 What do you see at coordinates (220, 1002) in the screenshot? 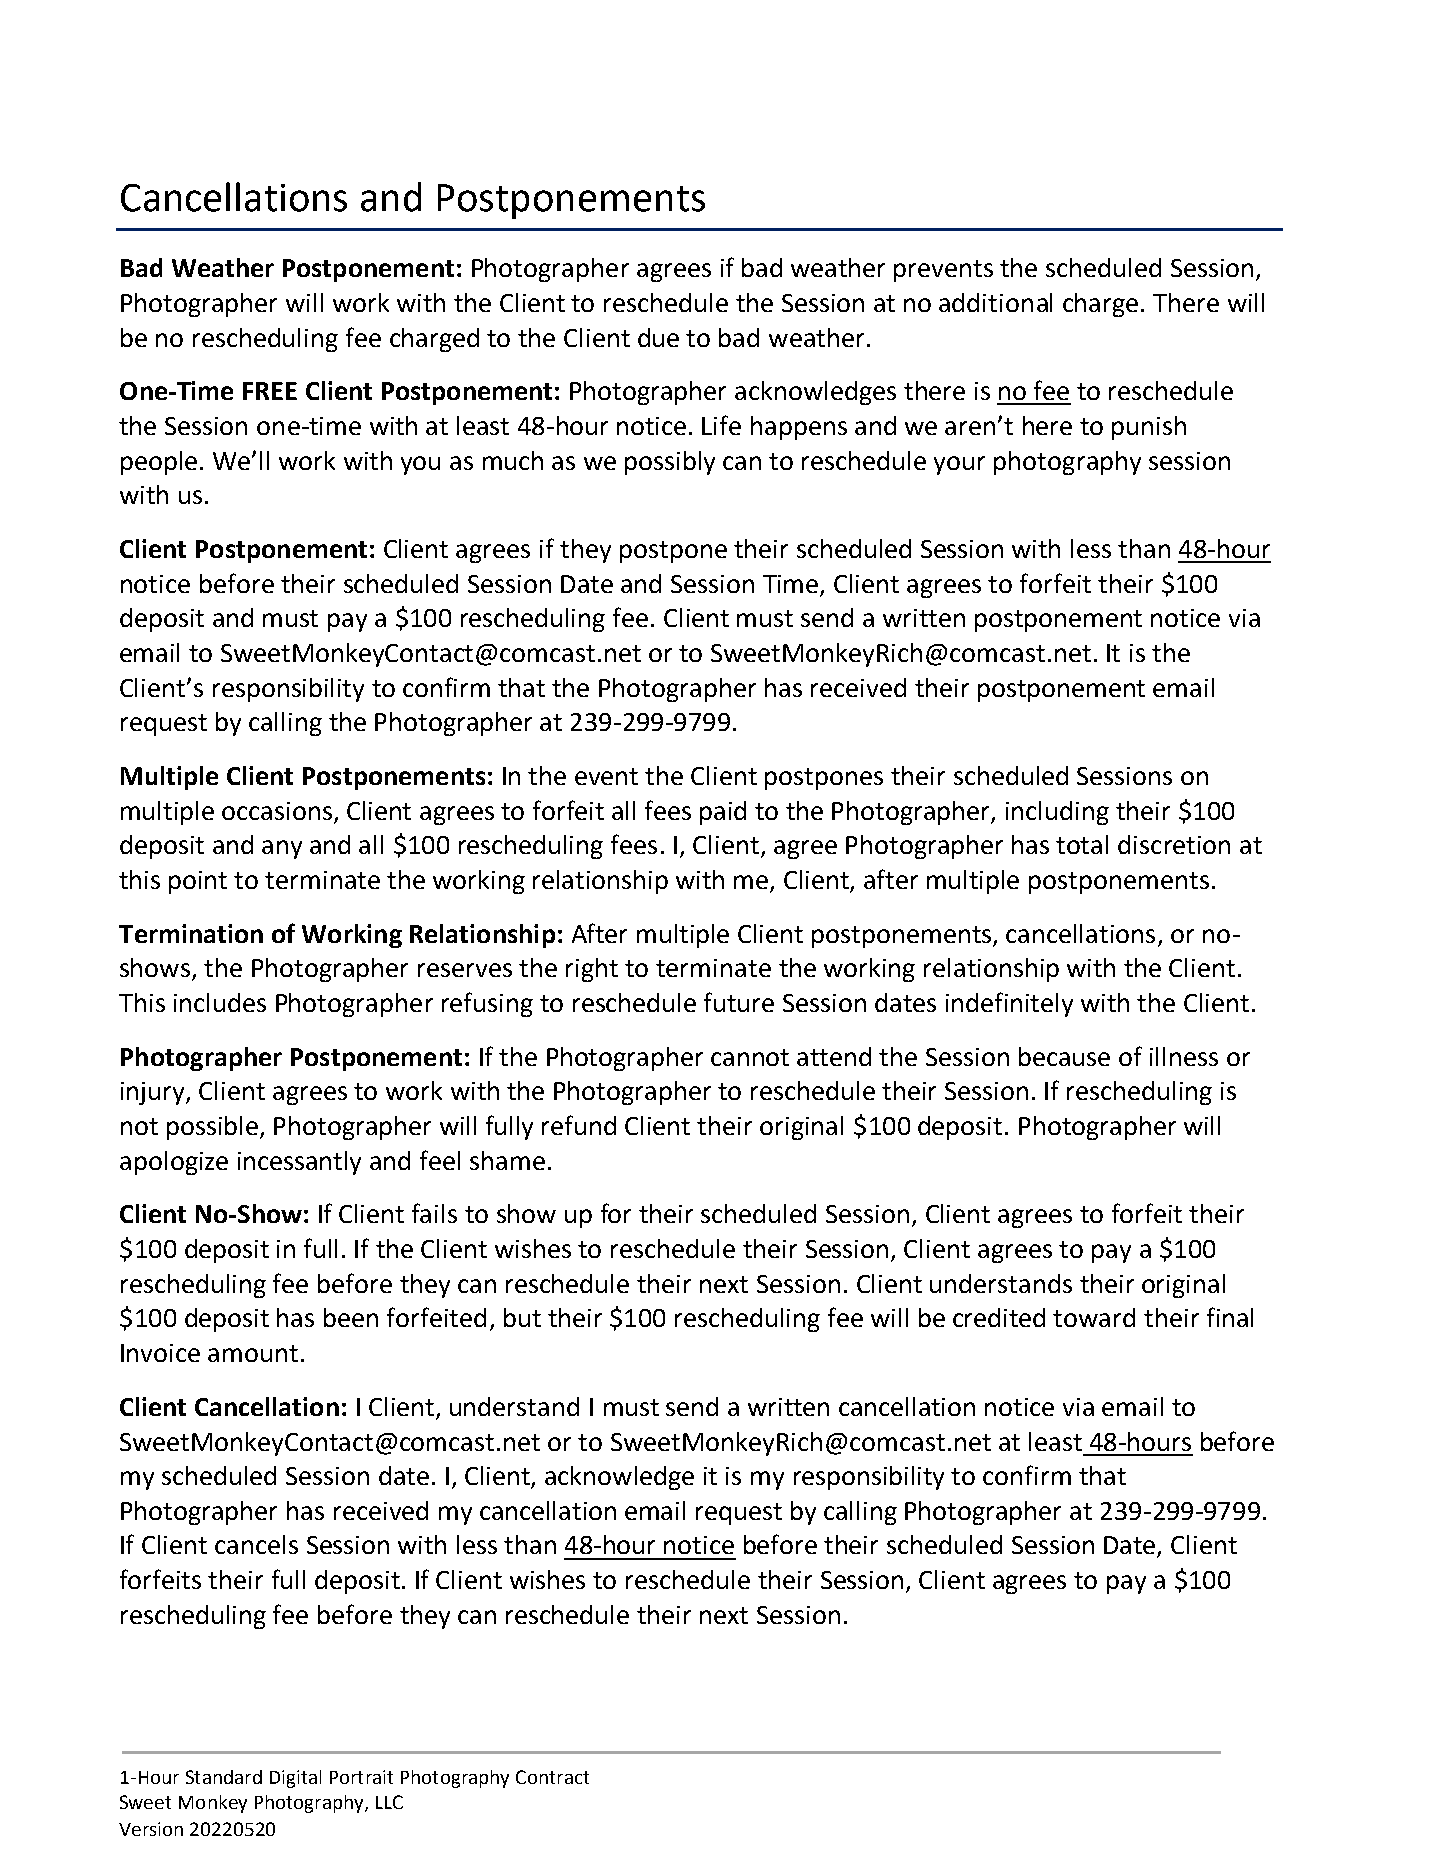
I see `includes` at bounding box center [220, 1002].
